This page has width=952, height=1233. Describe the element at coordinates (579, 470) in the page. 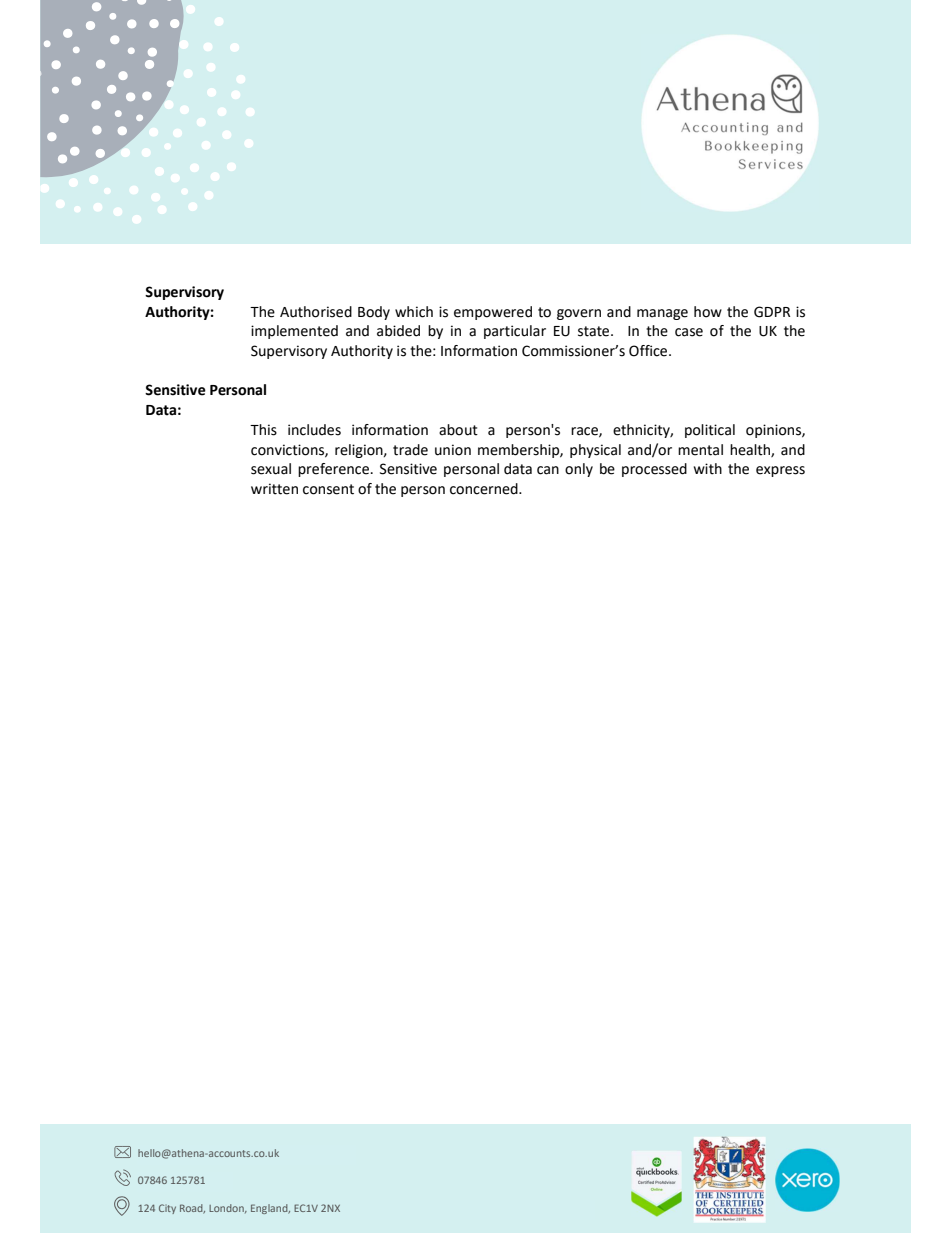

I see `only` at that location.
